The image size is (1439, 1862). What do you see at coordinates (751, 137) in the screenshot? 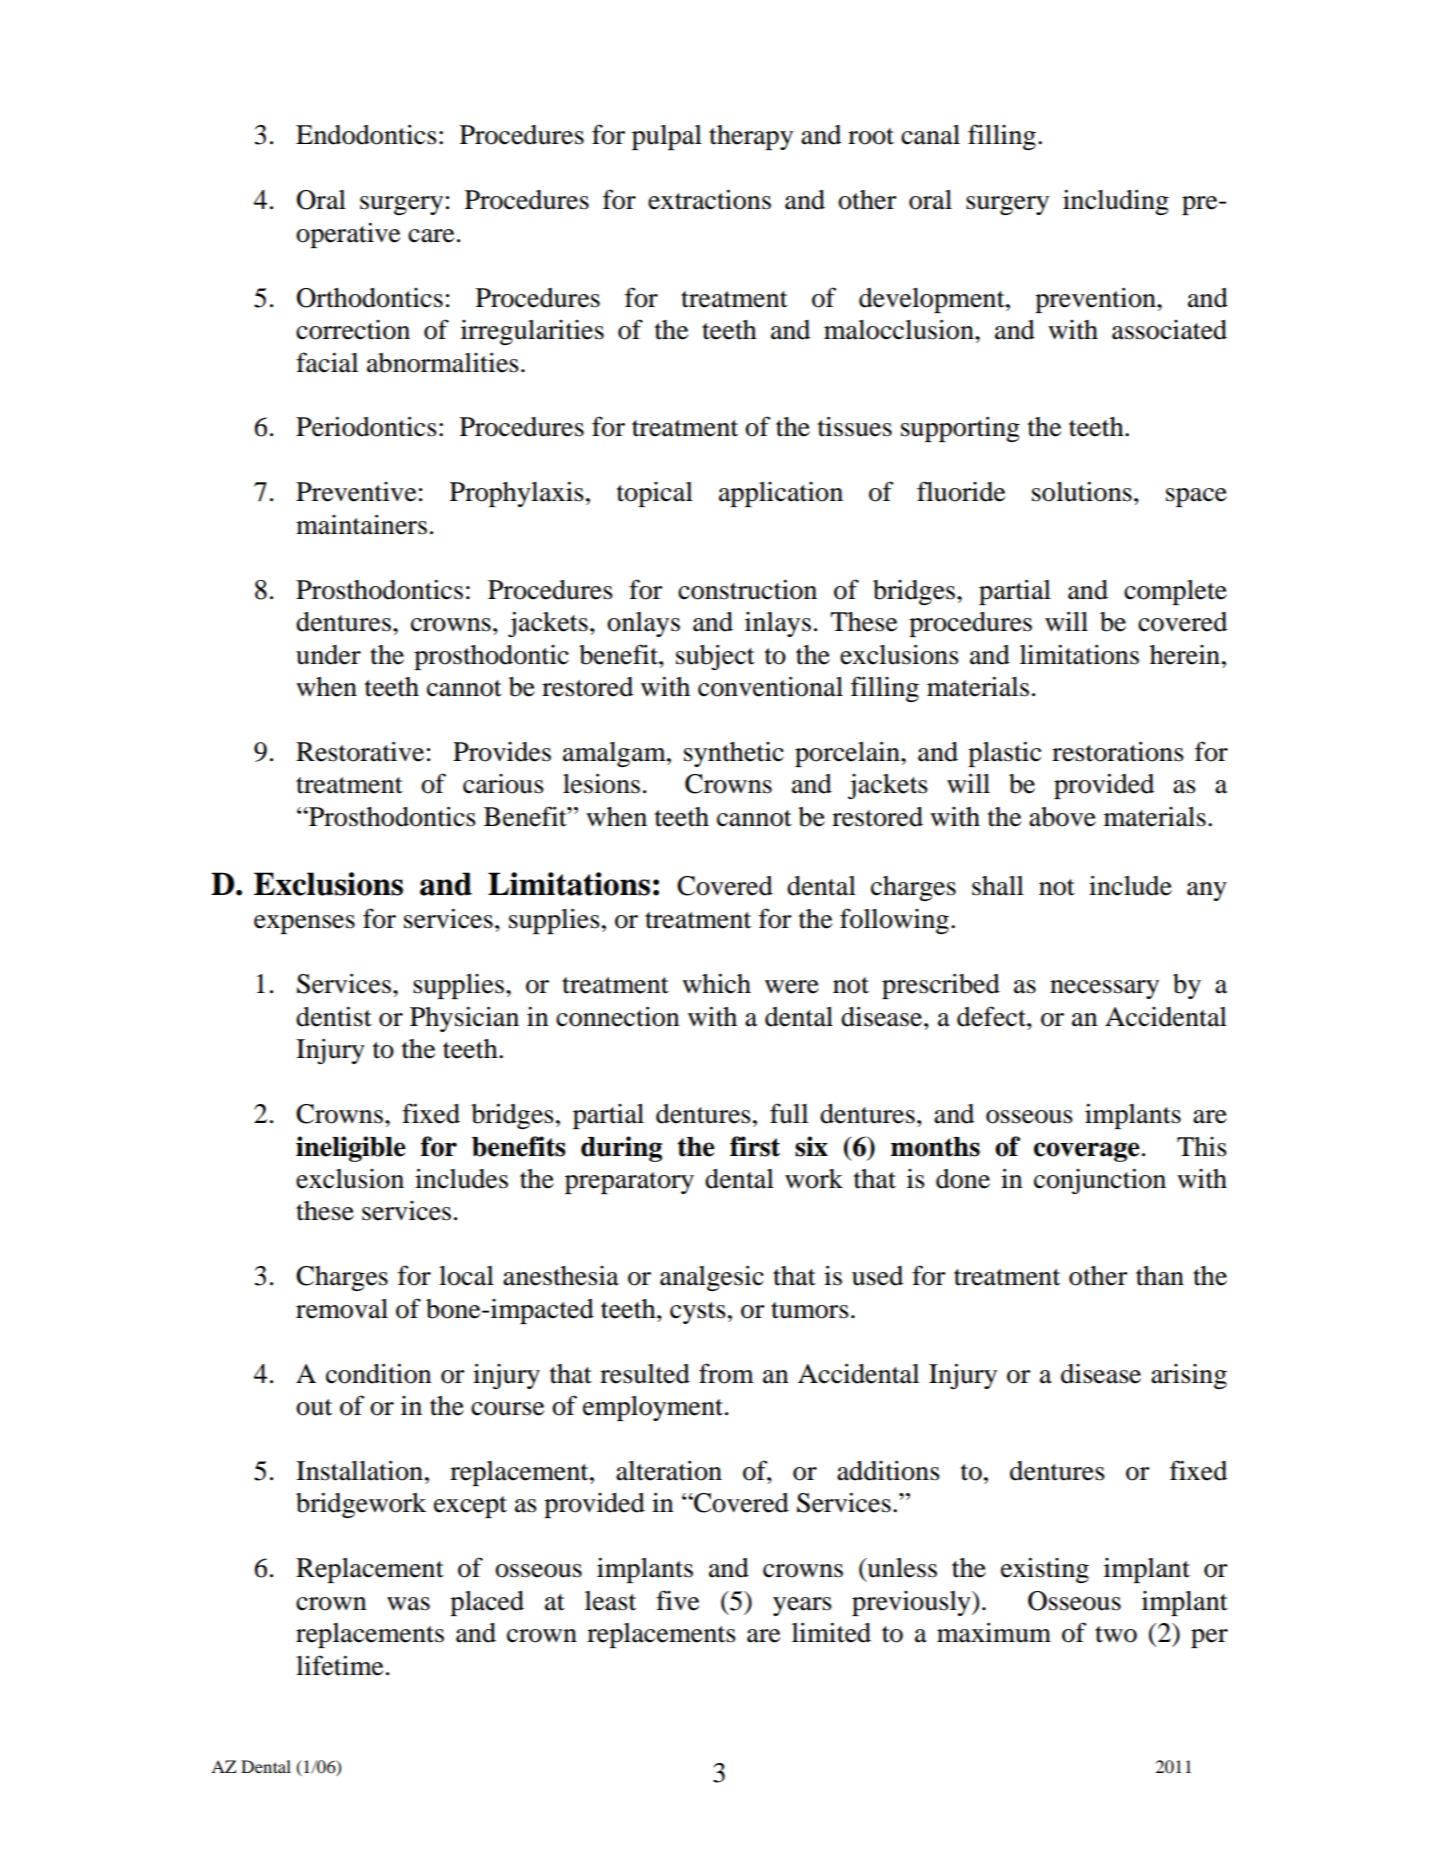
I see `therapy` at bounding box center [751, 137].
